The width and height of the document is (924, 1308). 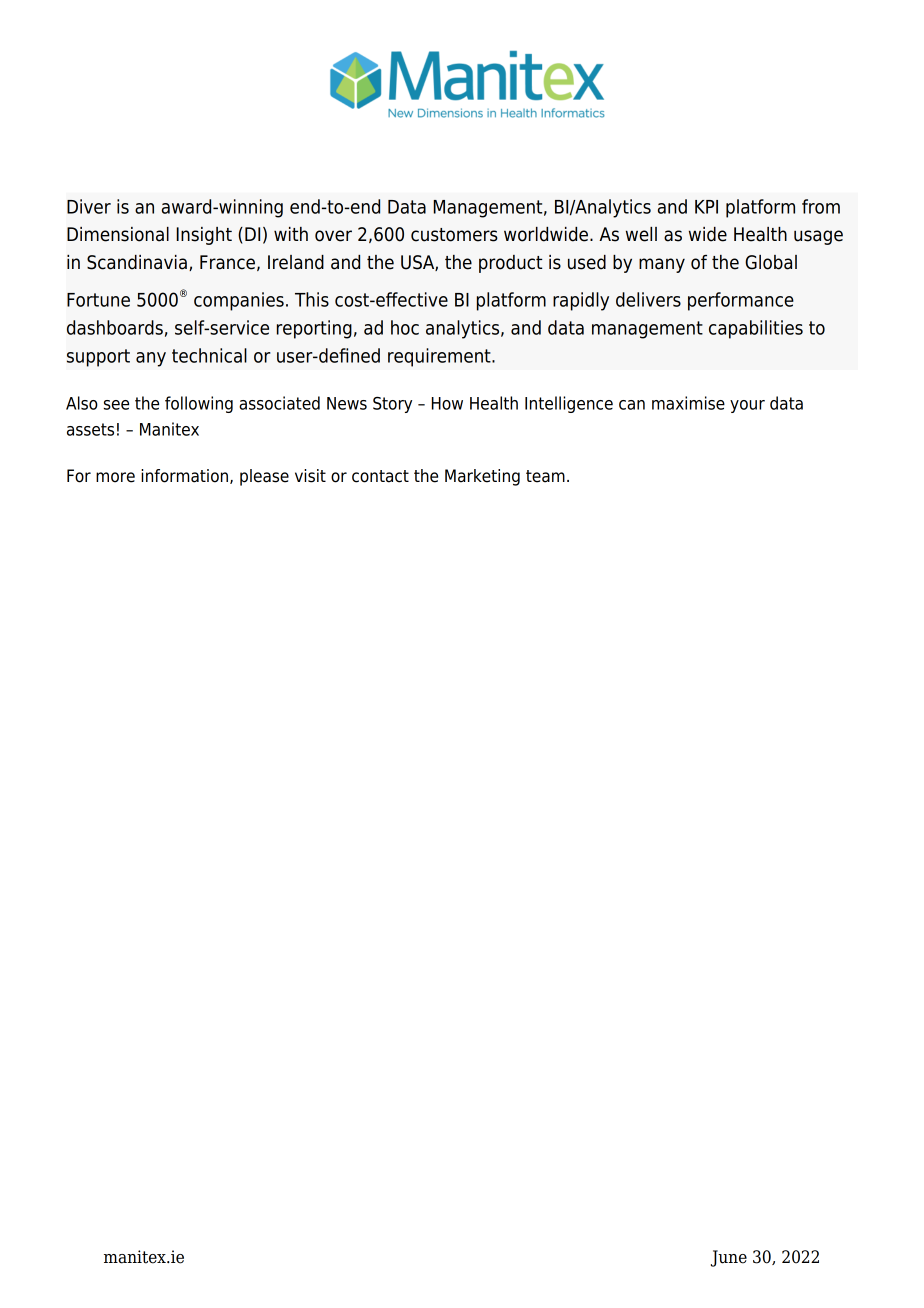 What do you see at coordinates (545, 476) in the document?
I see `team` at bounding box center [545, 476].
